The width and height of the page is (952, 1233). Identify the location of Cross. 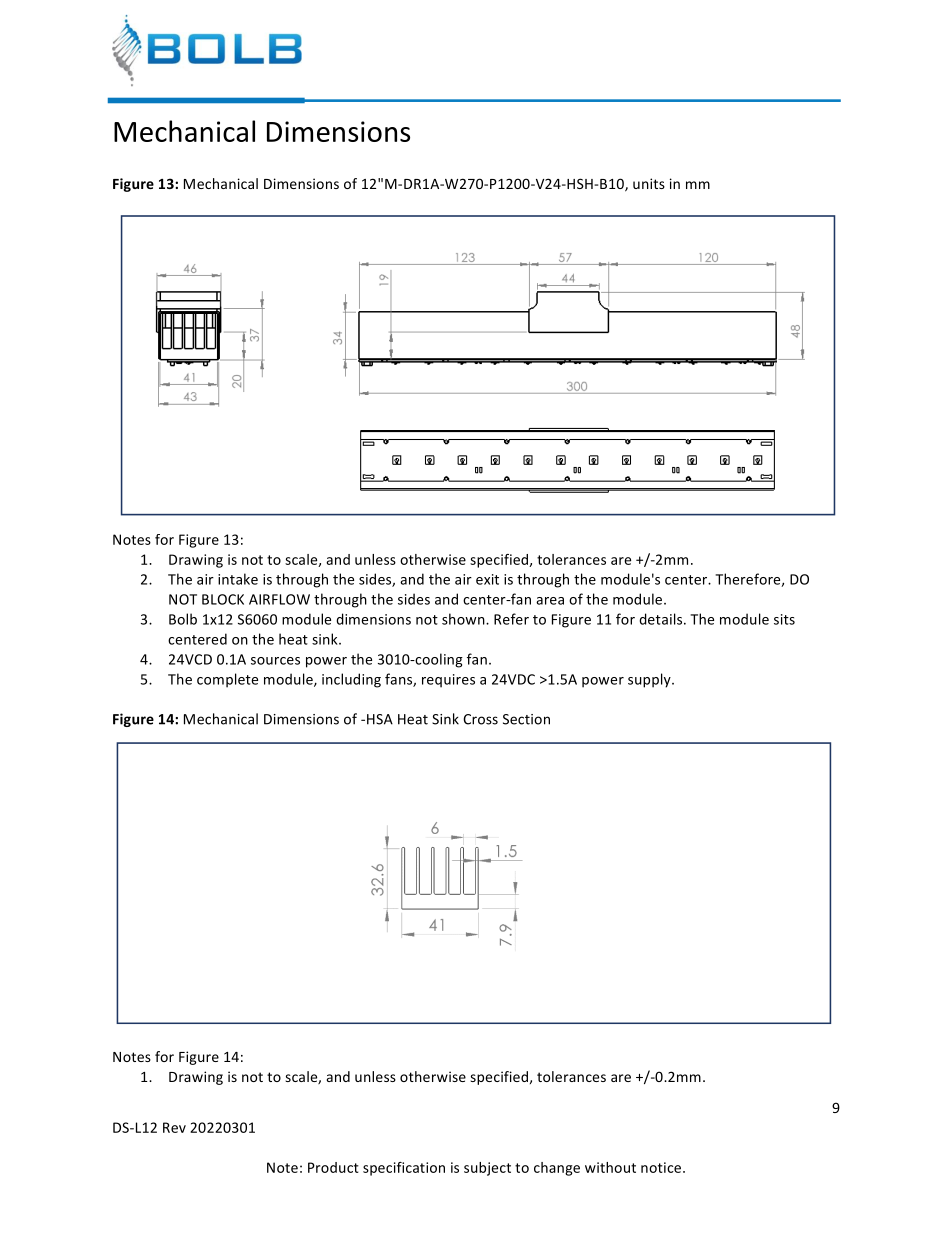
(480, 719).
